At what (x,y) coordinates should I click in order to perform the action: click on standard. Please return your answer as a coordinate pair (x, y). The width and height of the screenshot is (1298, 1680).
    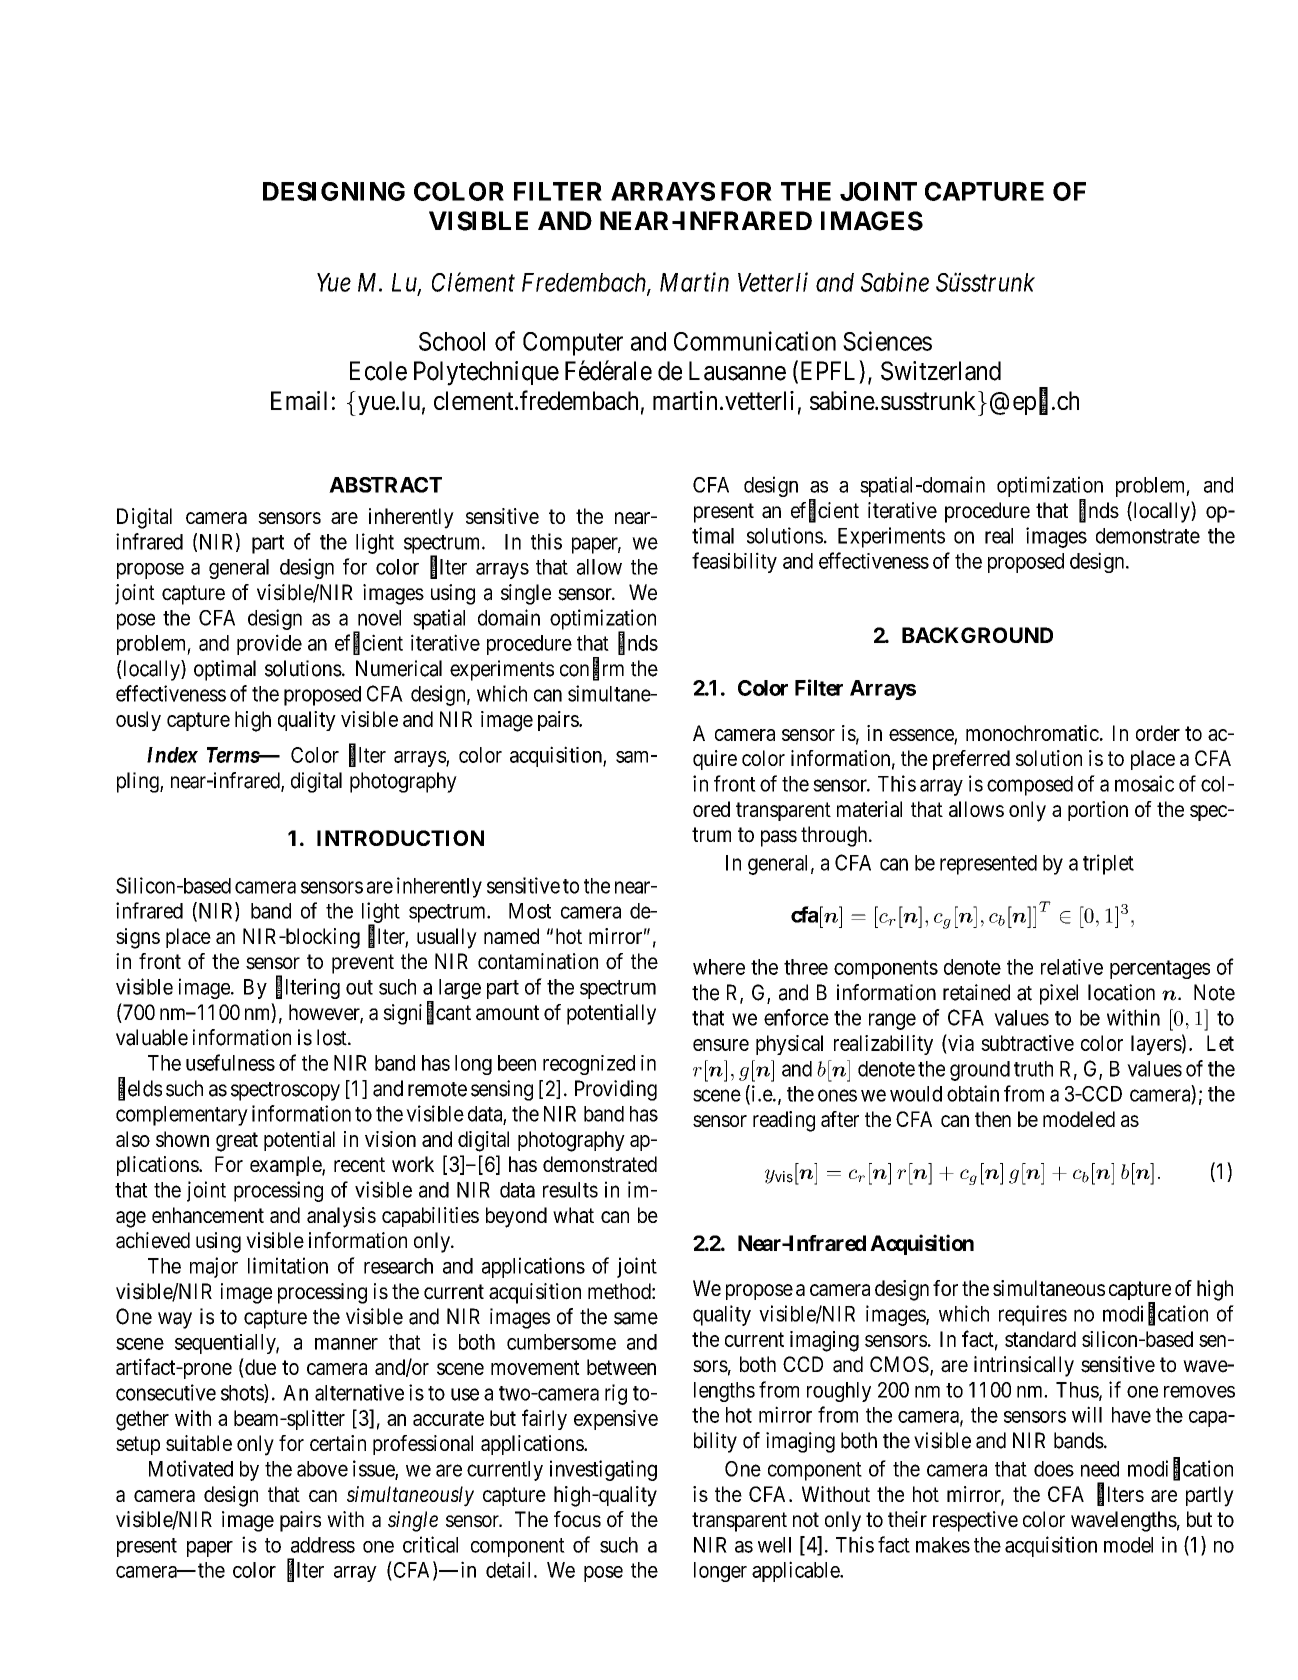
    Looking at the image, I should click on (1040, 1339).
